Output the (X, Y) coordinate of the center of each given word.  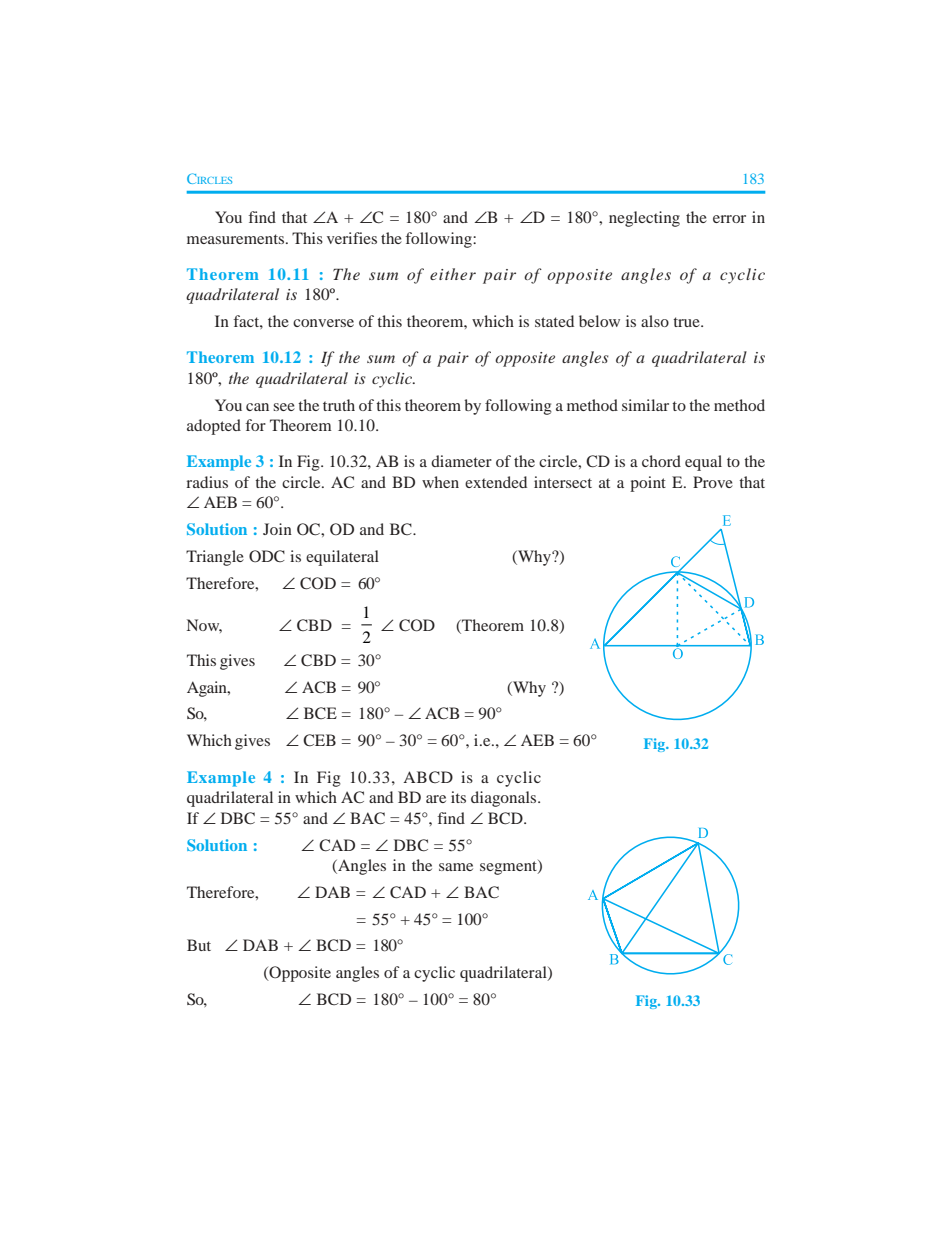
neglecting (644, 219)
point (648, 484)
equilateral (342, 558)
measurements (237, 239)
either (453, 274)
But (199, 945)
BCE (320, 713)
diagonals (505, 799)
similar (645, 405)
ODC (267, 556)
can (257, 407)
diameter (461, 461)
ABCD (428, 777)
